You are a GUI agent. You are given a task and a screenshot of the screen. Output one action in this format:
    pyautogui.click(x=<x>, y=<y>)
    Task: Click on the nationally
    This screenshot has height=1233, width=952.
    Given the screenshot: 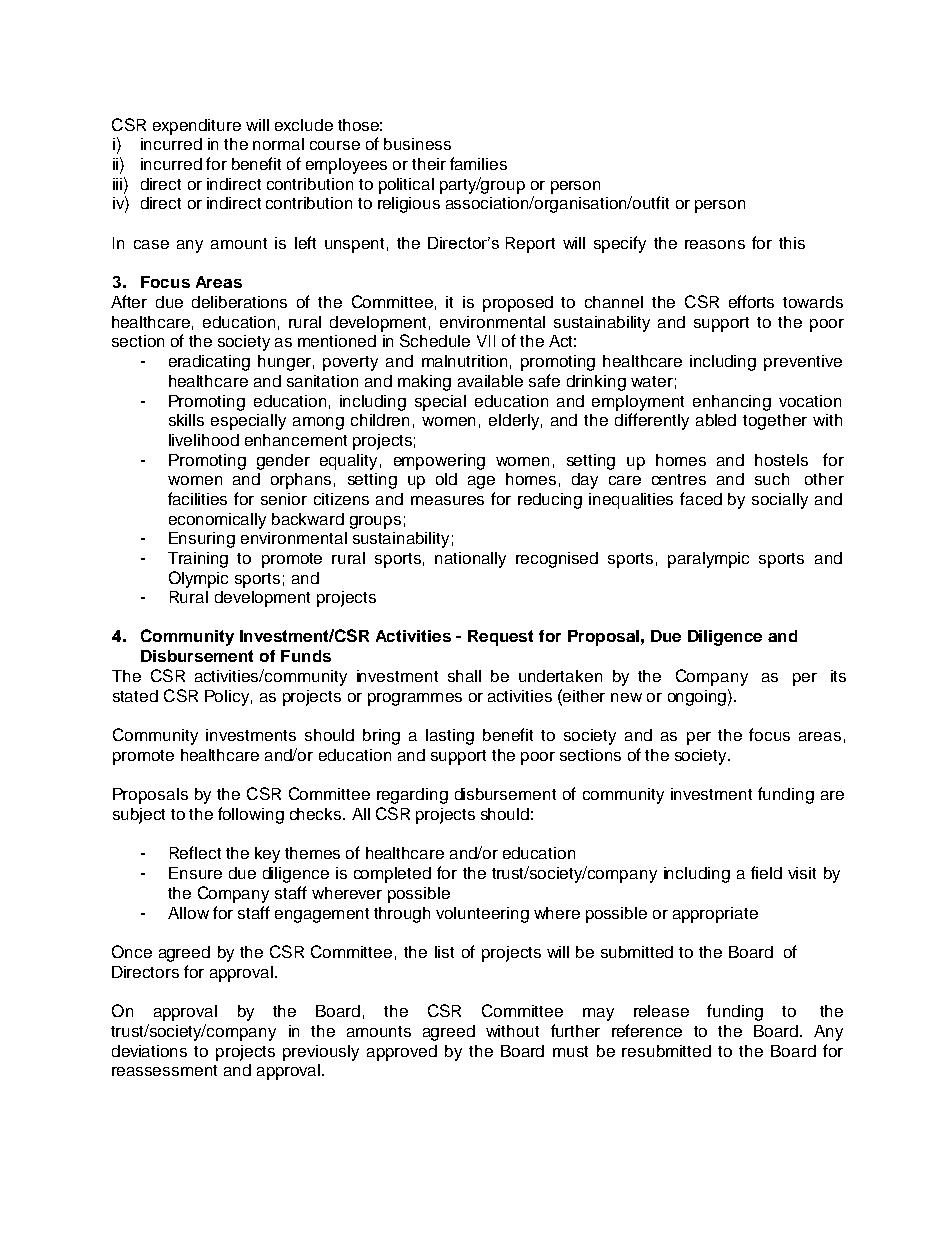 What is the action you would take?
    pyautogui.click(x=470, y=560)
